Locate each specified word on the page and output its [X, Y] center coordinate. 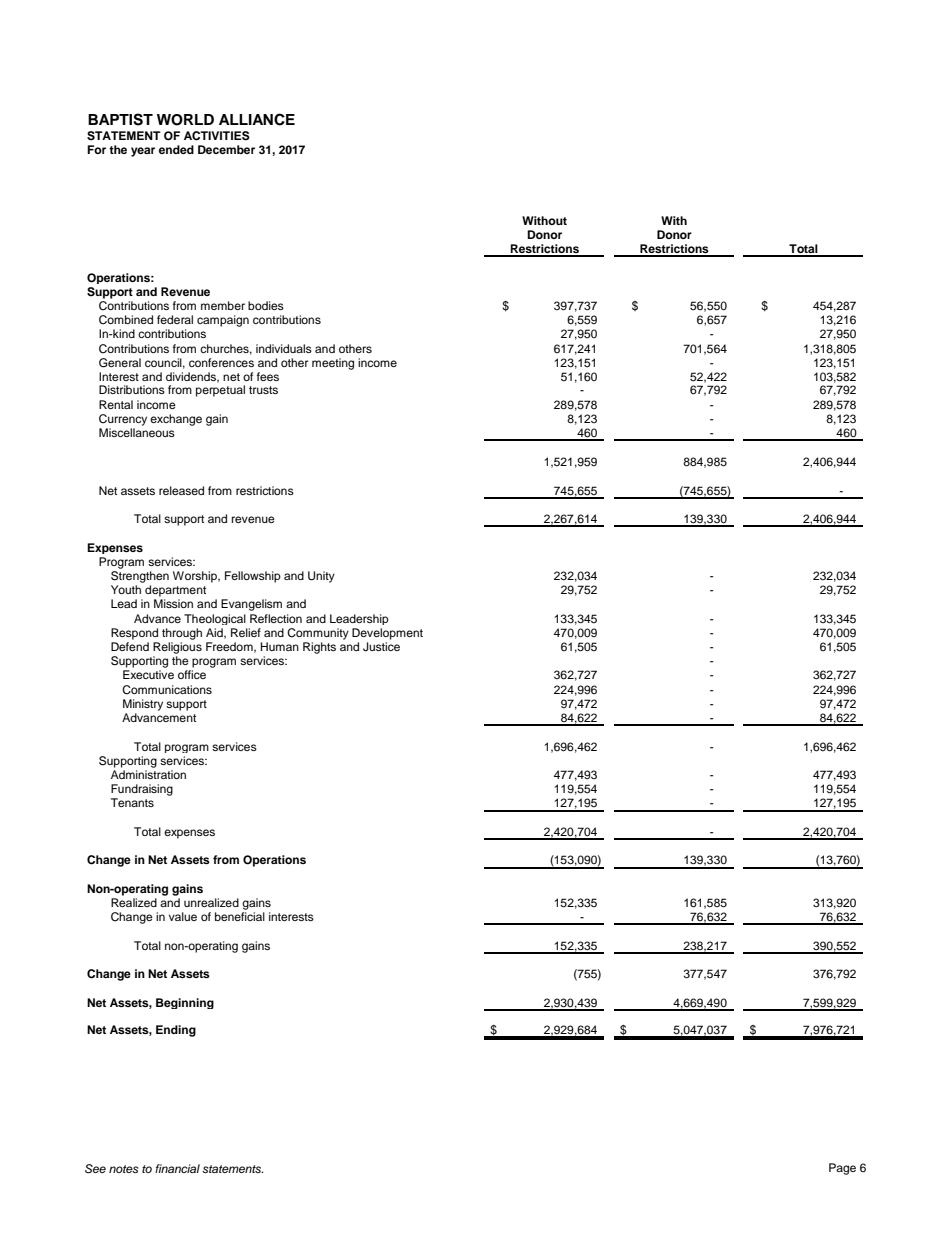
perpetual [220, 391]
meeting [333, 364]
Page [842, 1169]
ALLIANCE [257, 119]
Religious [177, 648]
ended [176, 149]
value [183, 916]
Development [387, 634]
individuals [284, 348]
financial [177, 1168]
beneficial [240, 916]
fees [268, 376]
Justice [381, 647]
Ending [176, 1031]
